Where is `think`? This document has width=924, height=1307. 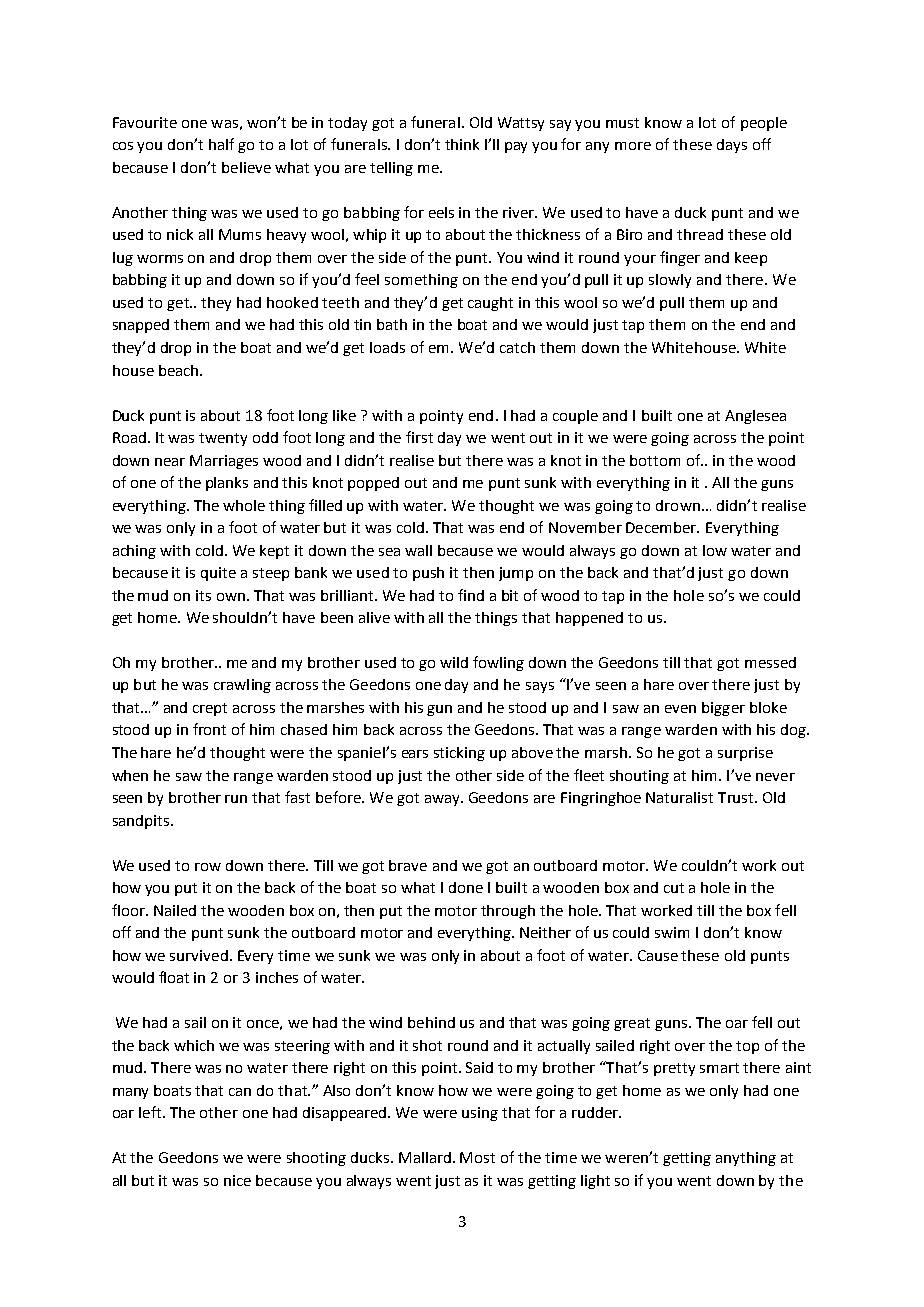
think is located at coordinates (462, 144).
